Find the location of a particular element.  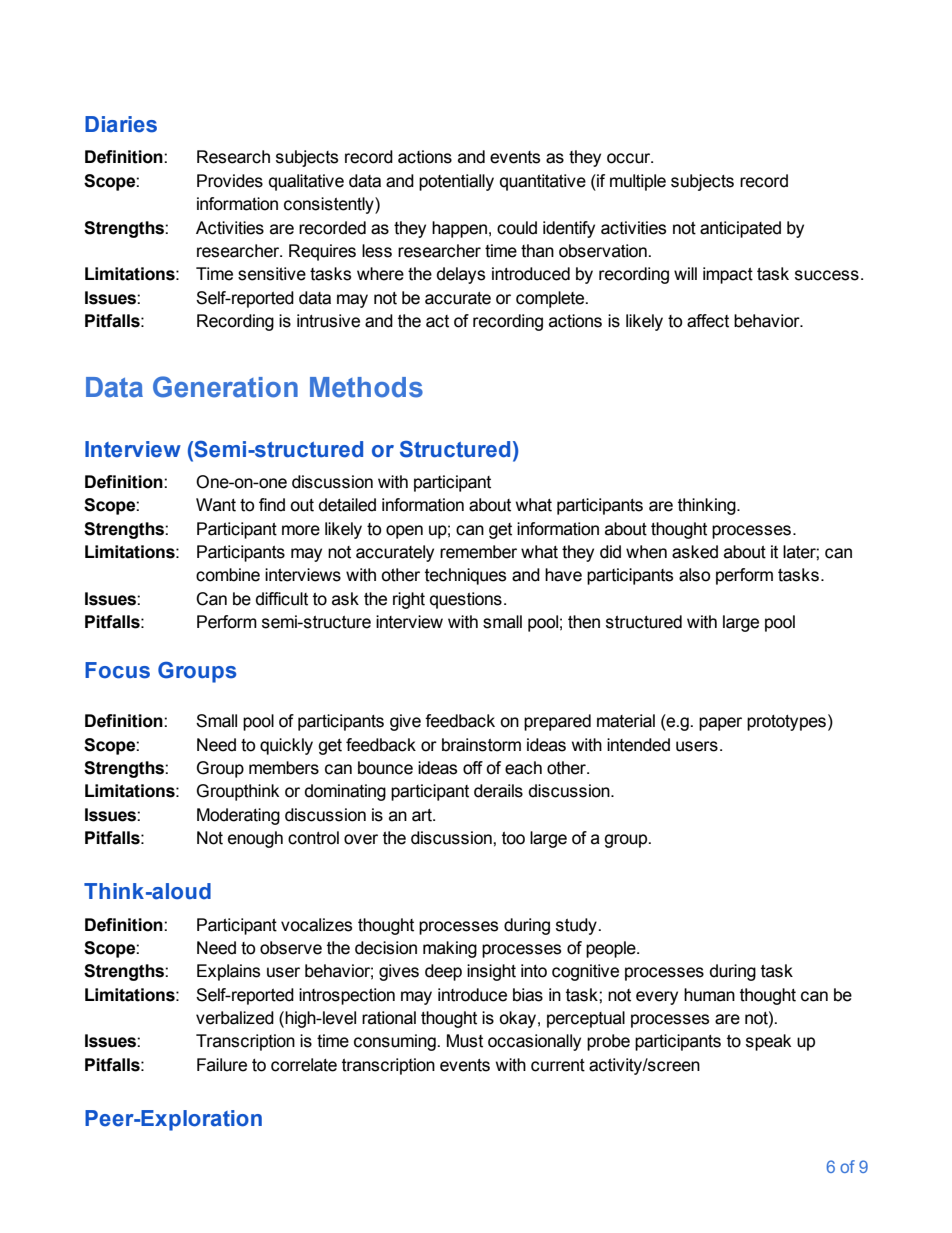

derails is located at coordinates (498, 791).
